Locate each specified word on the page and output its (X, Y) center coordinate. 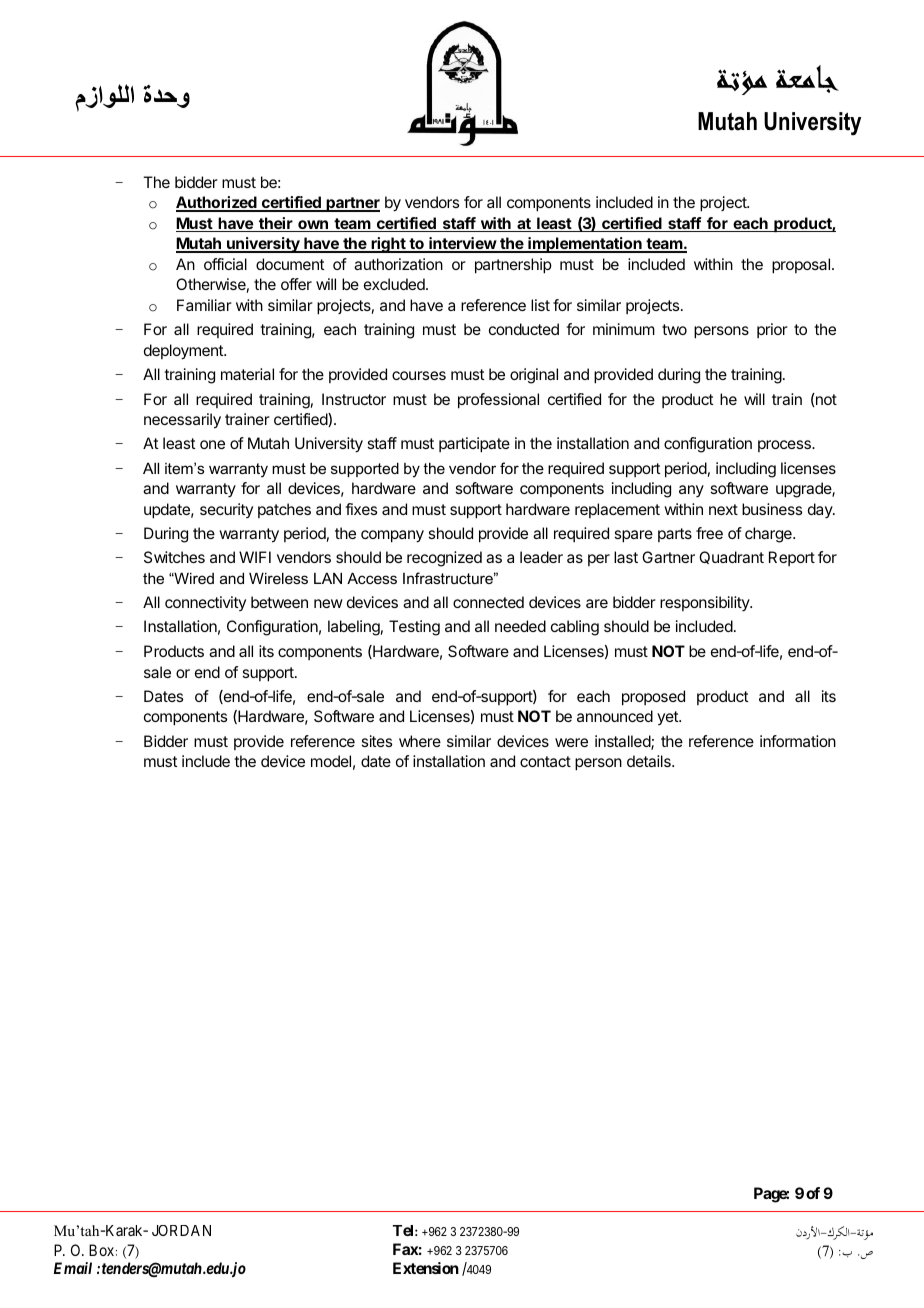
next (723, 509)
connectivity (205, 603)
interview (462, 245)
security (226, 510)
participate (474, 445)
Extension (426, 1268)
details (650, 761)
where (420, 741)
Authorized (217, 204)
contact (545, 761)
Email (73, 1268)
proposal (801, 266)
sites (376, 741)
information (798, 741)
